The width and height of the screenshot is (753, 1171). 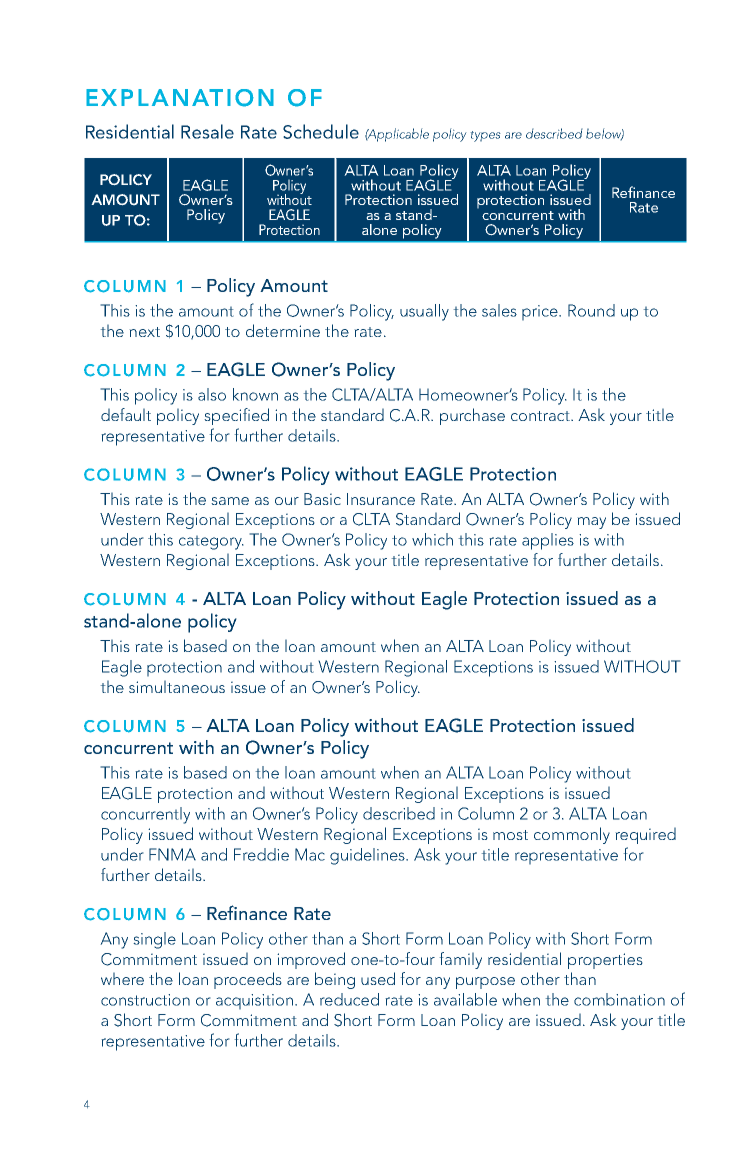 What do you see at coordinates (432, 539) in the screenshot?
I see `which` at bounding box center [432, 539].
